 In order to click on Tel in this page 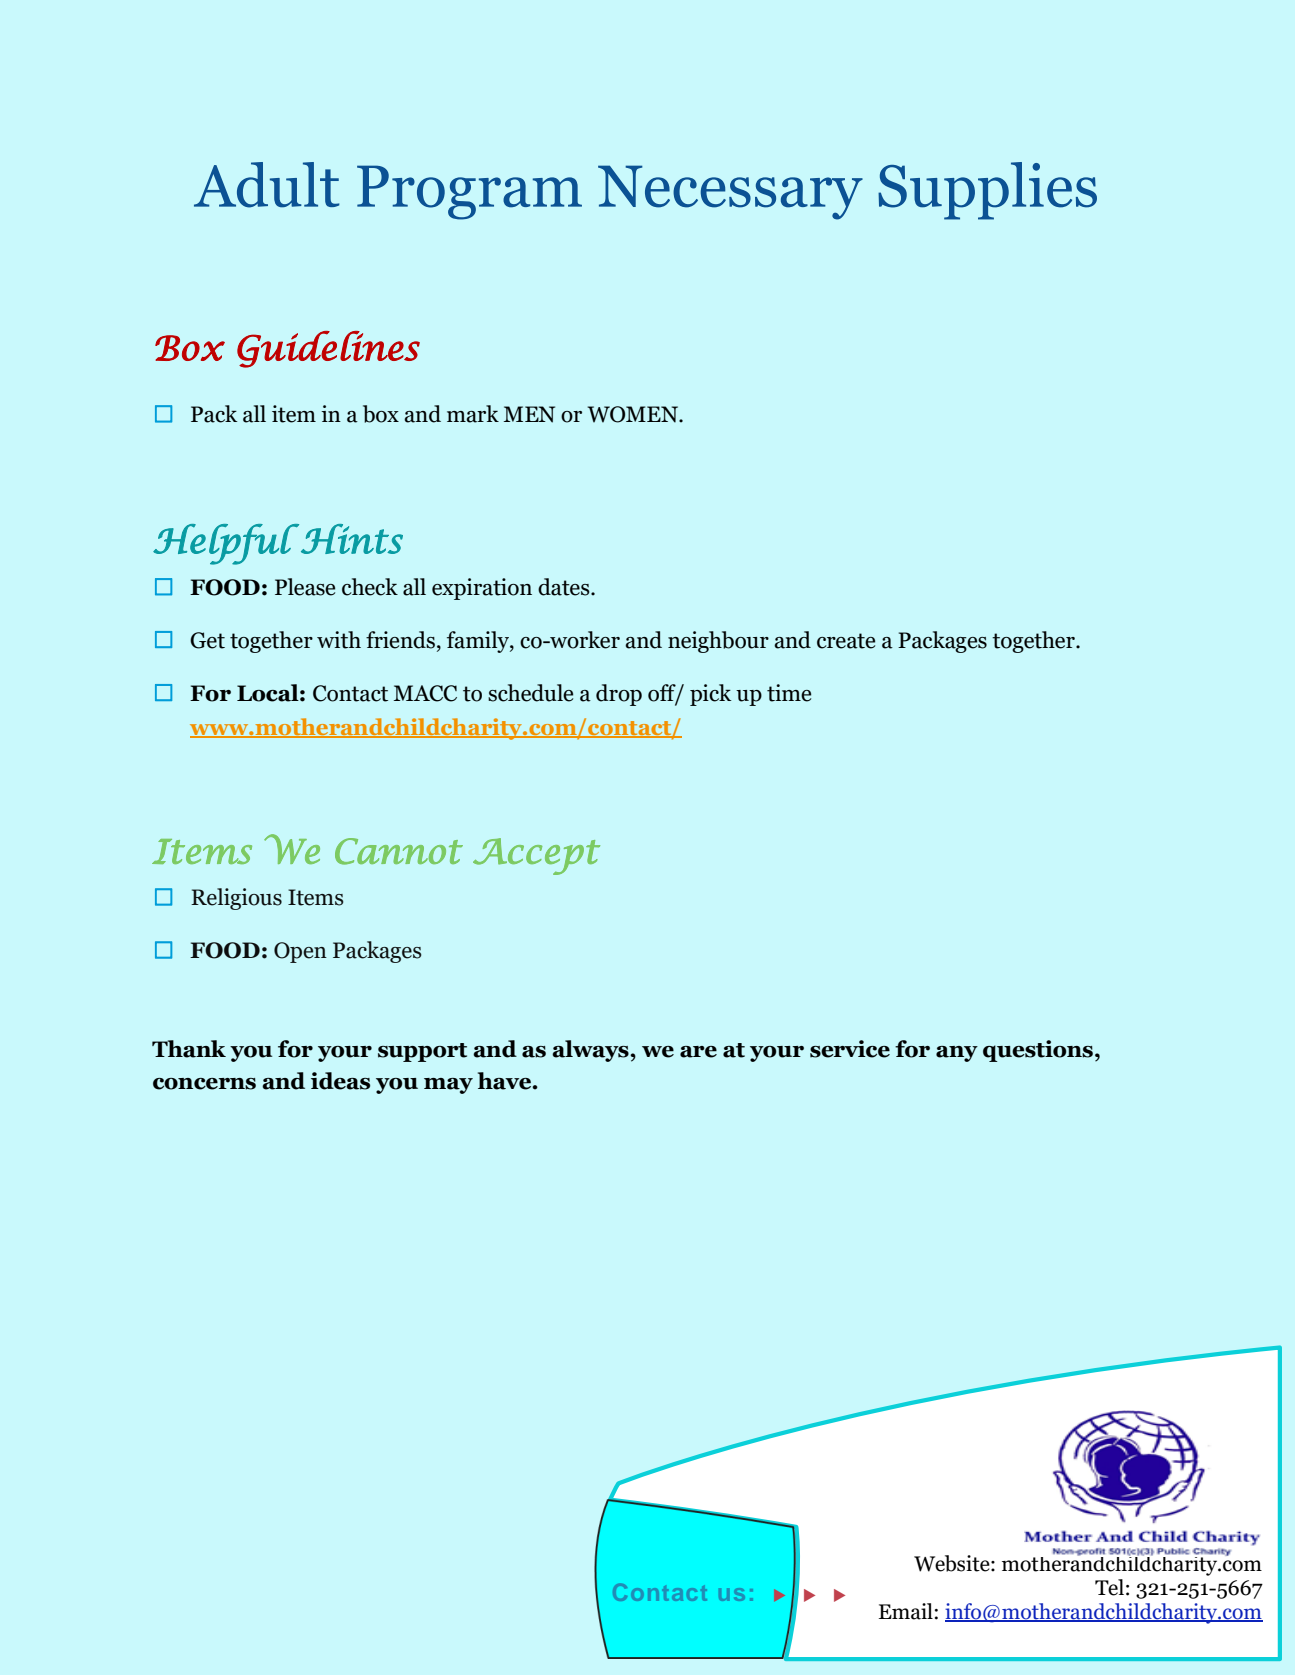, I will do `click(1109, 1587)`.
